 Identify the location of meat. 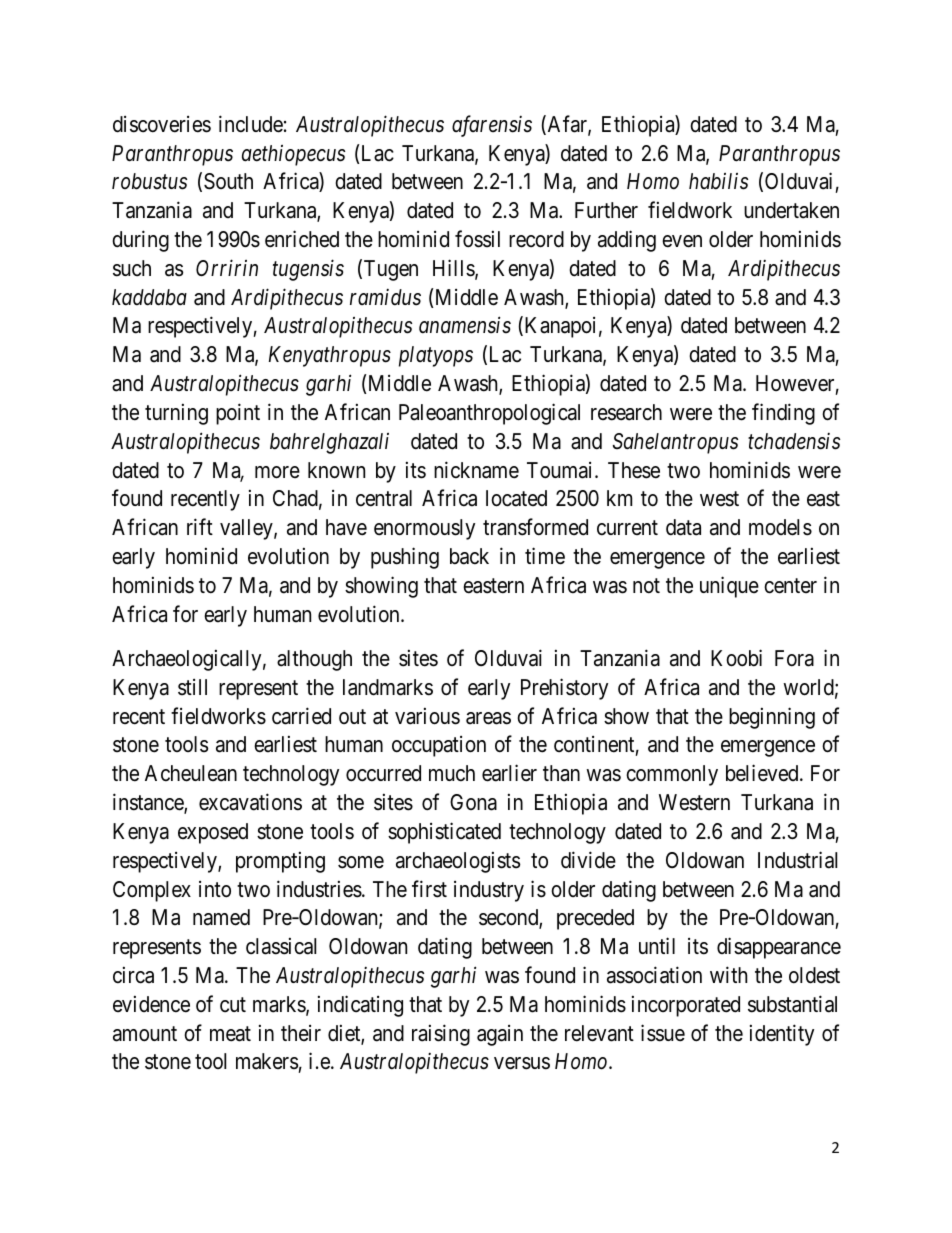
(230, 1034).
